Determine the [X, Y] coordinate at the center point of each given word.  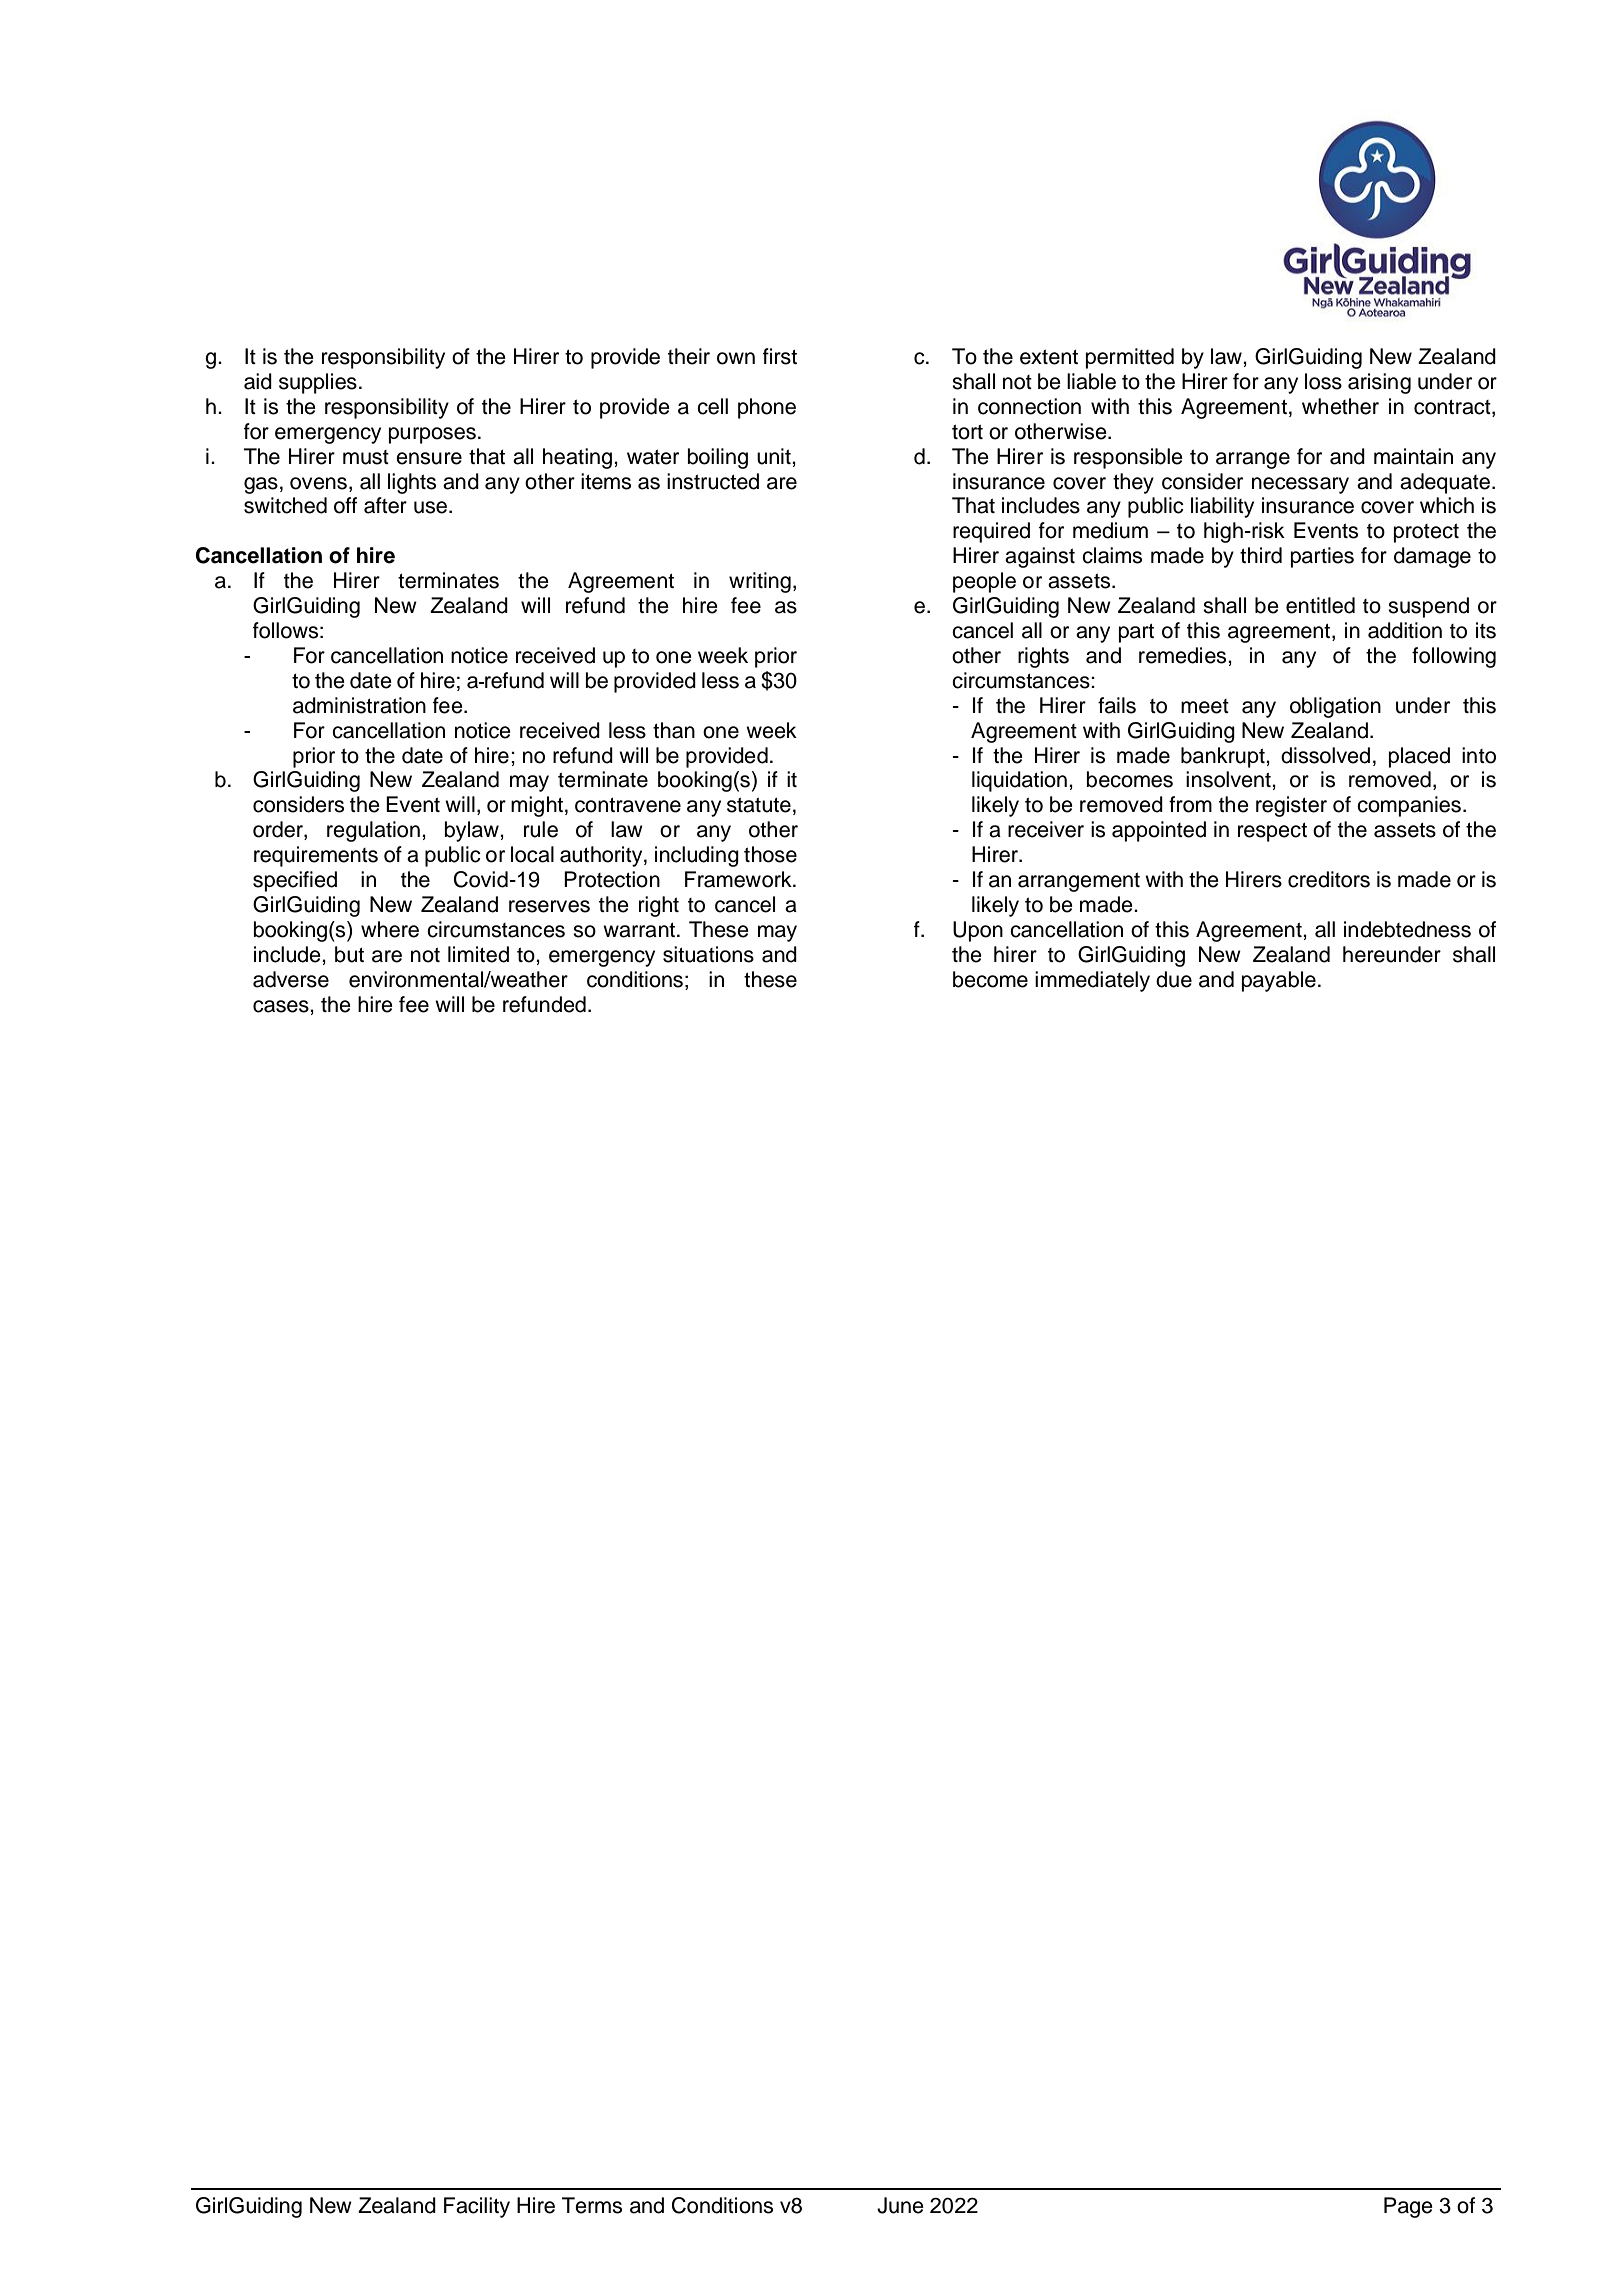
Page [1408, 2207]
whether [1340, 406]
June [900, 2205]
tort [967, 432]
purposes [432, 435]
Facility [477, 2207]
